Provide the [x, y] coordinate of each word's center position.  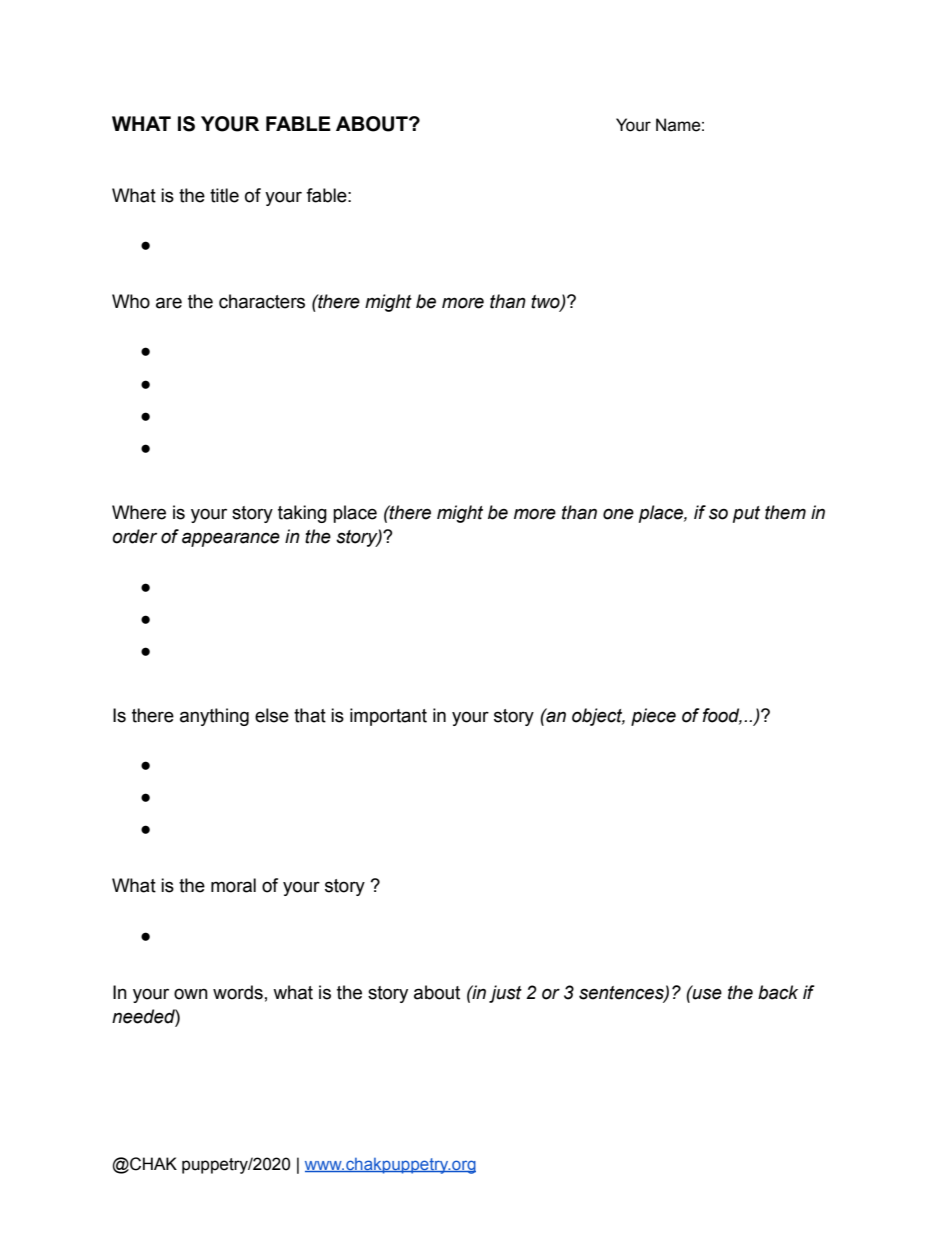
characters [262, 301]
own [191, 994]
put [746, 514]
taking [302, 514]
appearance [231, 539]
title [224, 195]
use [706, 993]
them [785, 512]
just [505, 994]
